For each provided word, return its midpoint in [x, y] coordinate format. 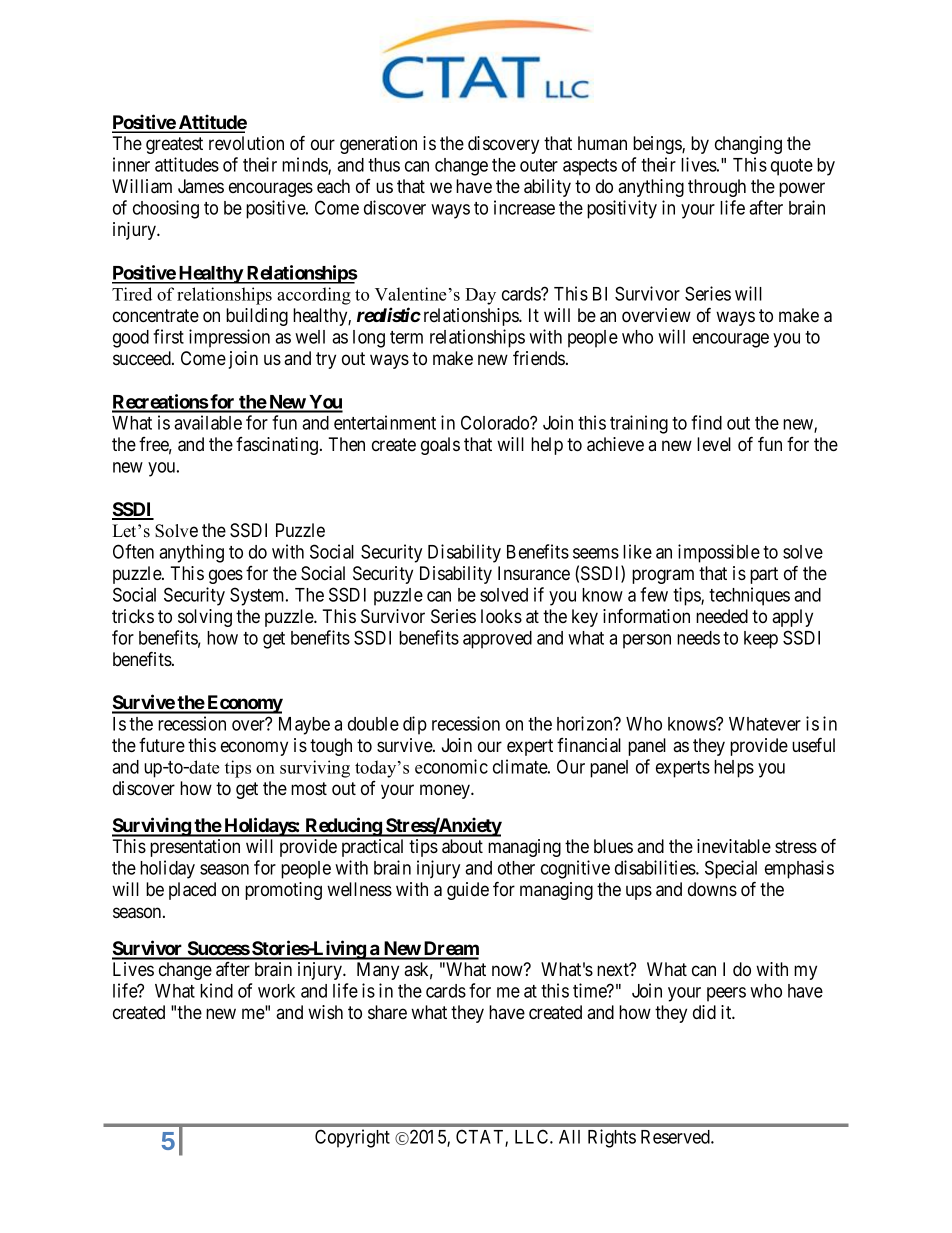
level [714, 444]
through [717, 188]
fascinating [278, 446]
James [201, 186]
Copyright [352, 1138]
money [446, 791]
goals [440, 446]
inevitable [734, 846]
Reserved [676, 1137]
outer [539, 165]
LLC [533, 1136]
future [162, 745]
